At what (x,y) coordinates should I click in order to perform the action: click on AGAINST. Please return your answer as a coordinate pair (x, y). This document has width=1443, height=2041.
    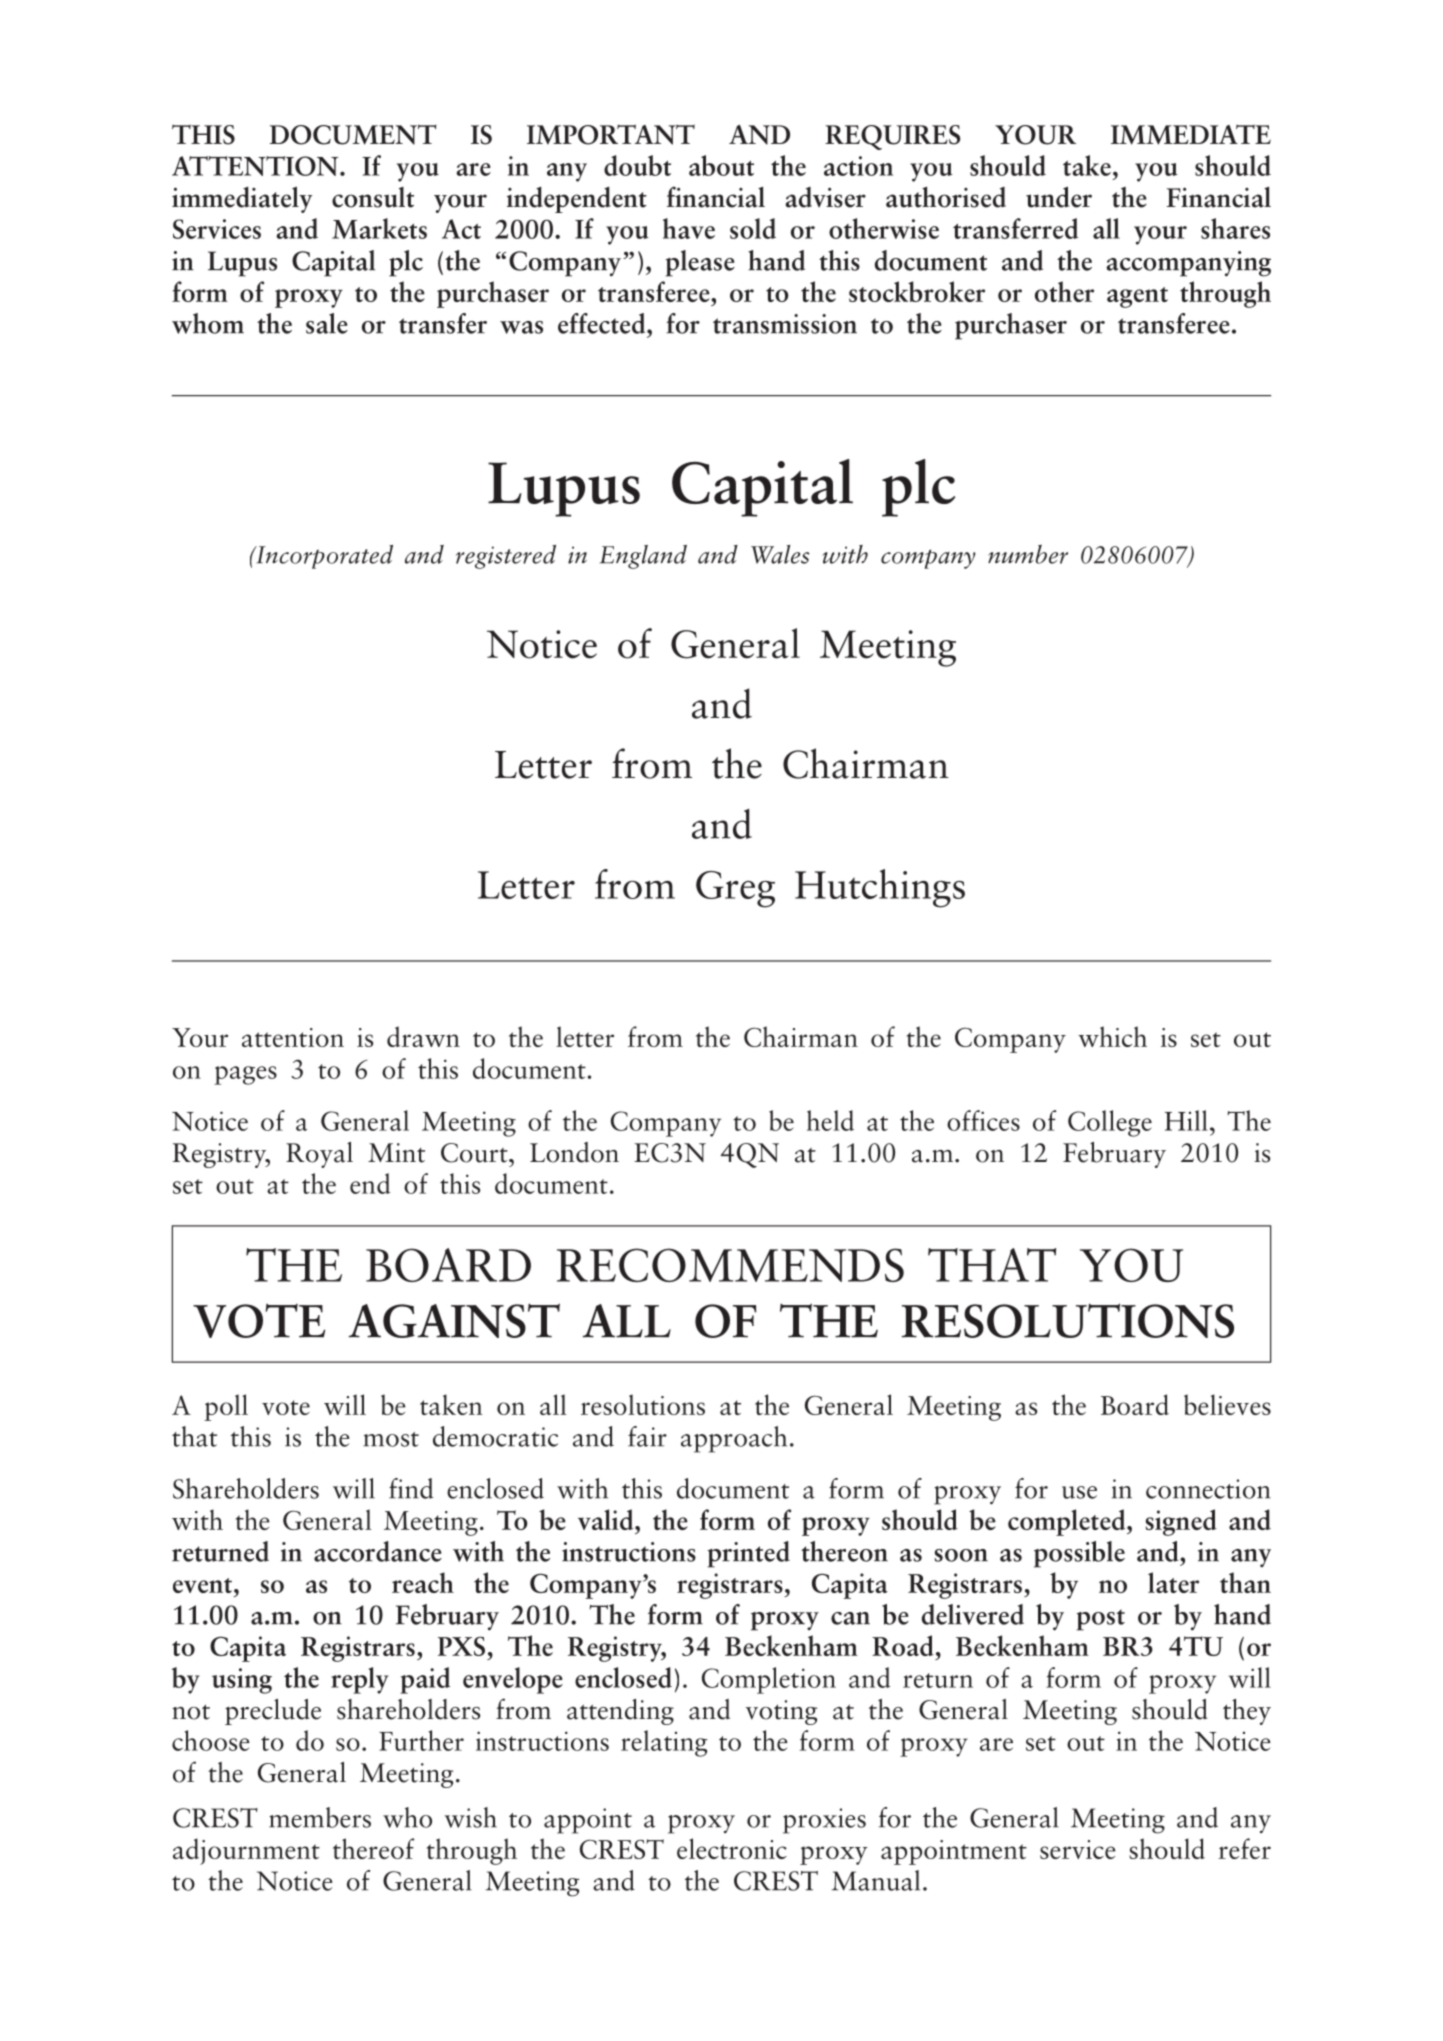
    Looking at the image, I should click on (454, 1321).
